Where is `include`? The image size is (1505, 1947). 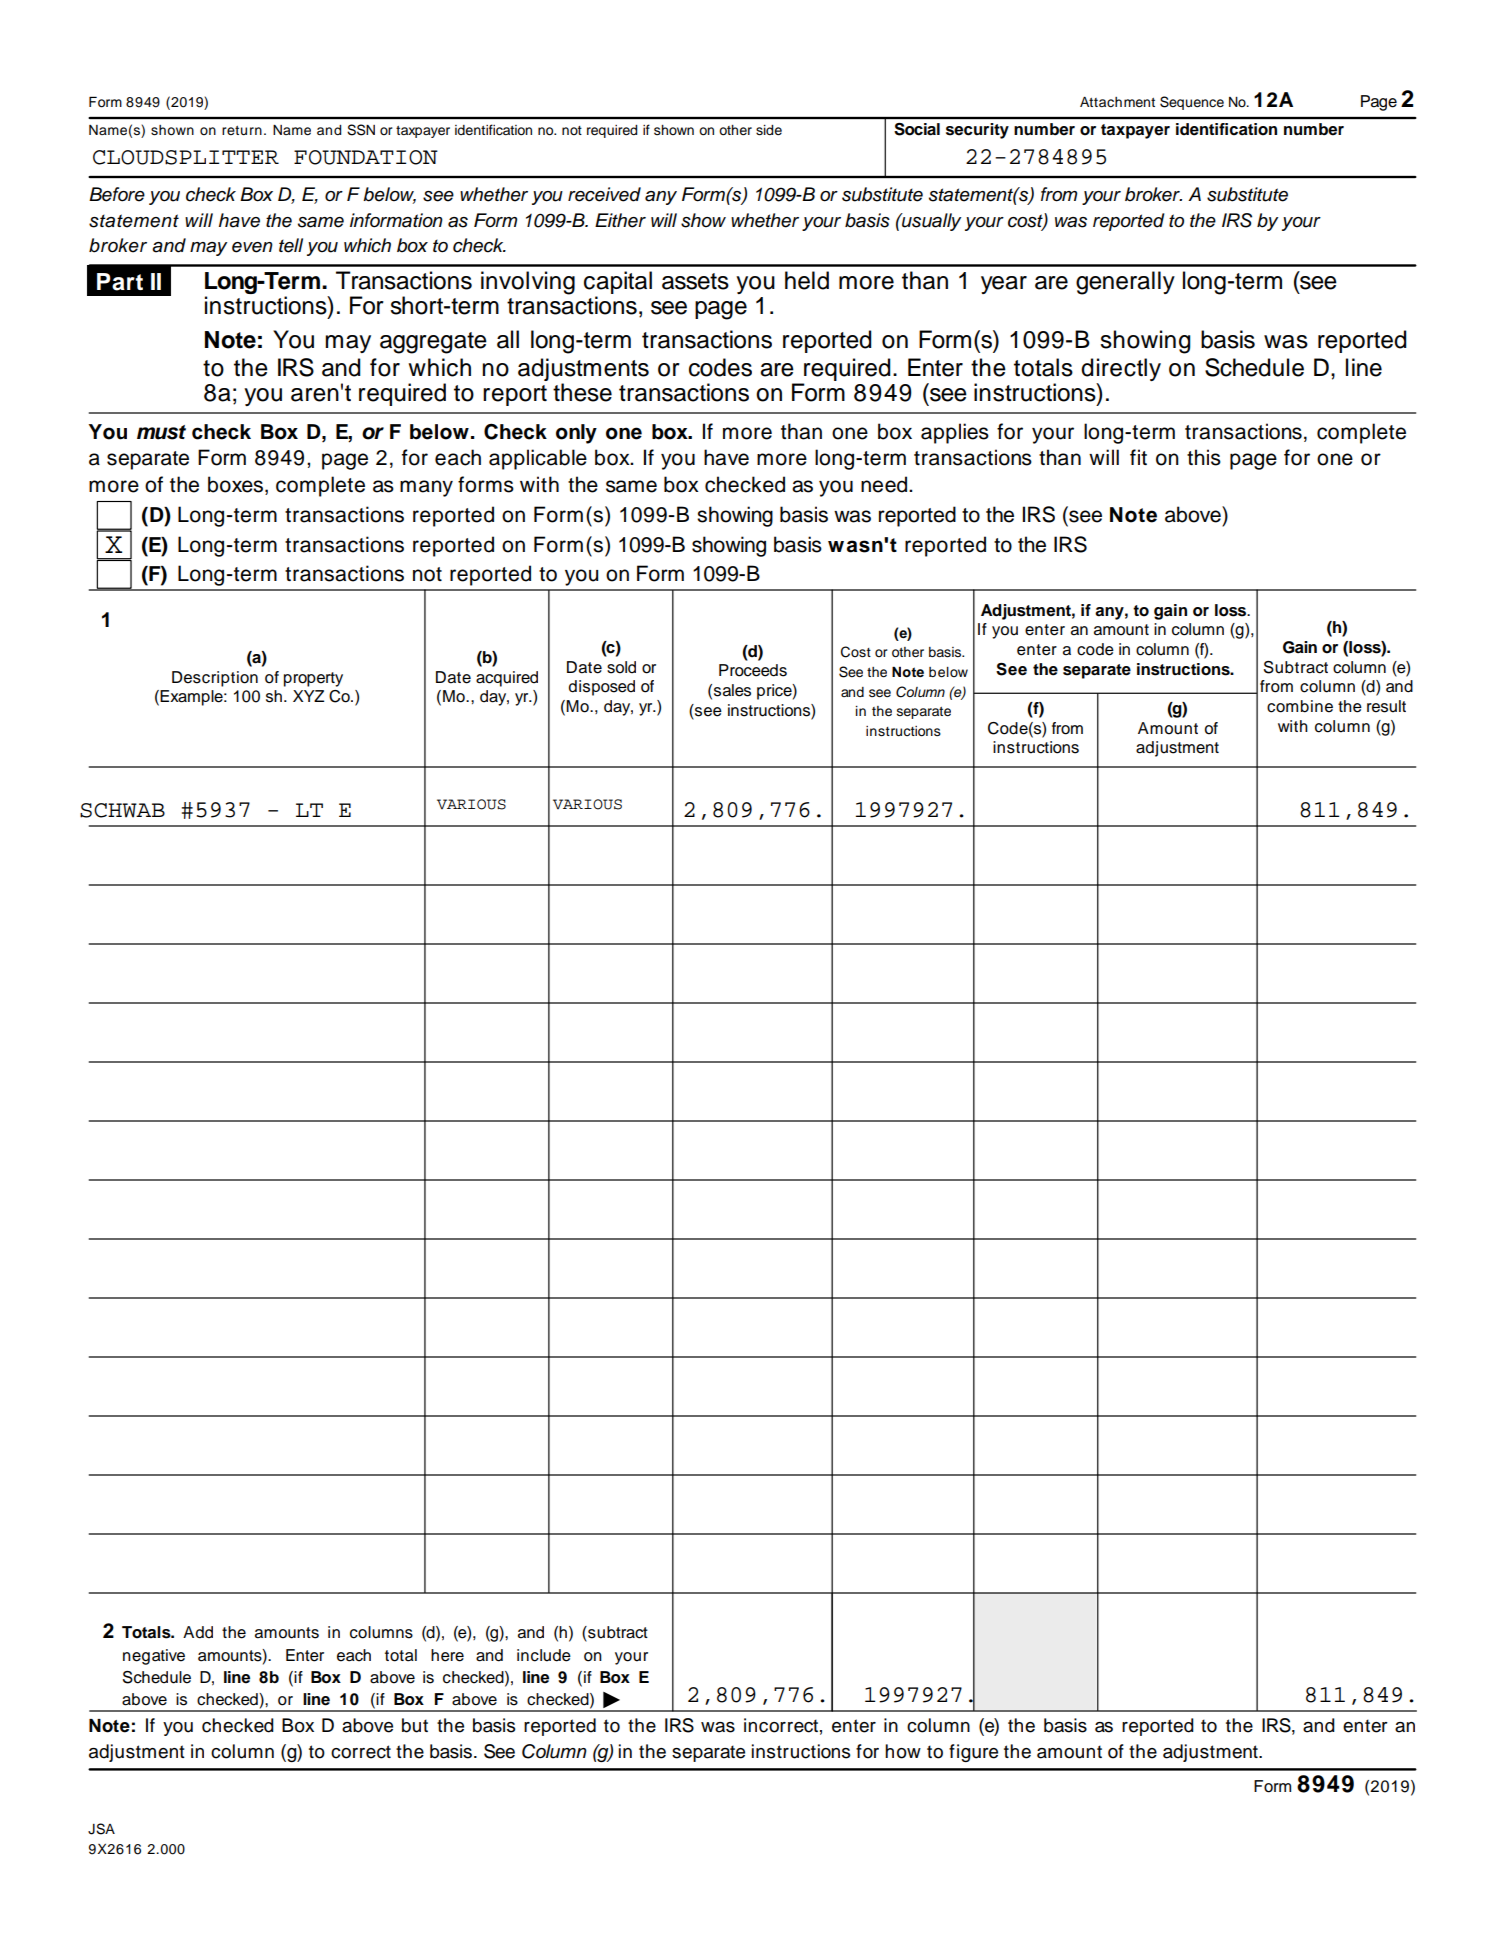 include is located at coordinates (544, 1655).
